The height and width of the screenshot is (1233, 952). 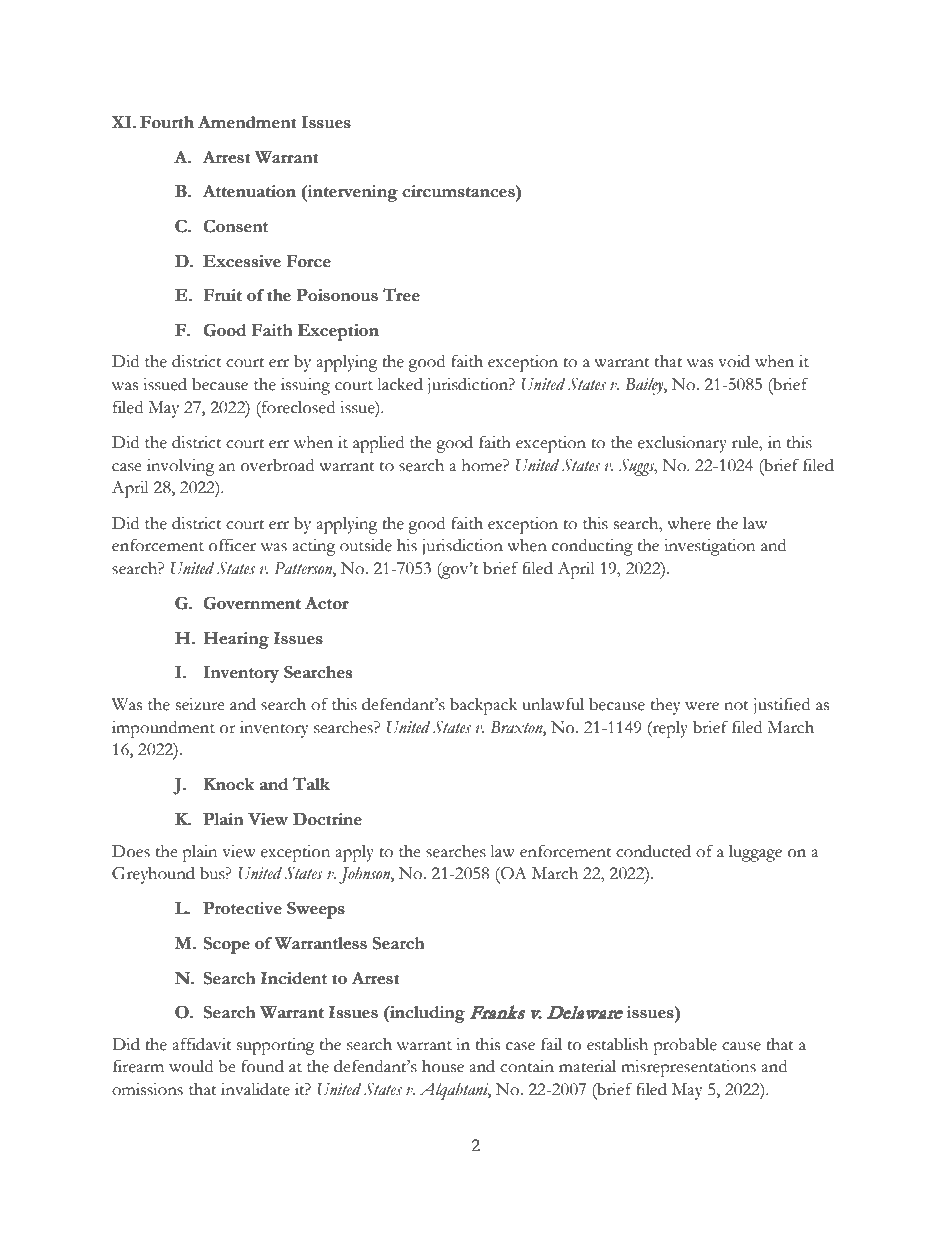 I want to click on conducted, so click(x=653, y=851).
